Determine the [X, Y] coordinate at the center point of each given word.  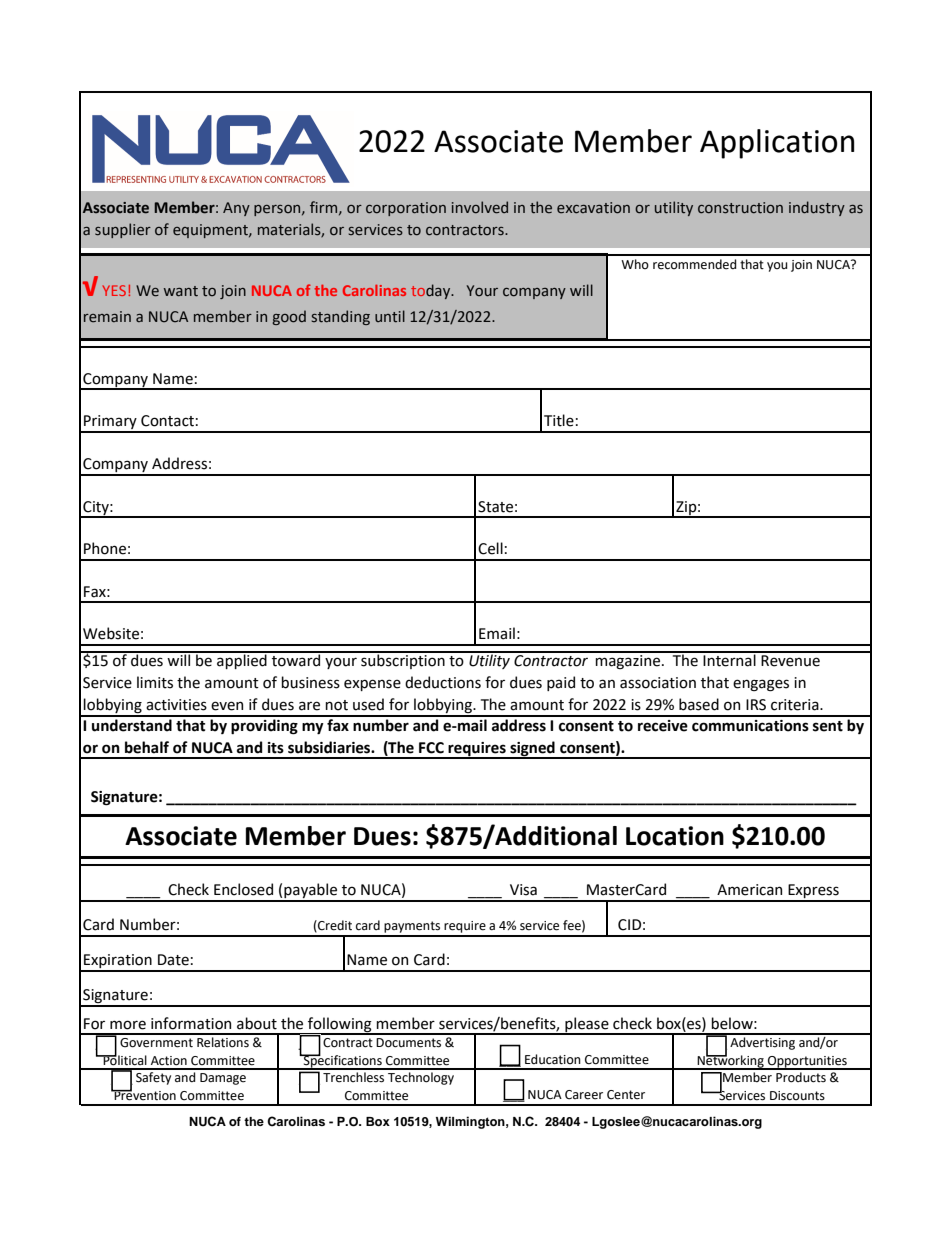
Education [553, 1059]
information [191, 1023]
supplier [123, 230]
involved [480, 207]
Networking [731, 1061]
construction [740, 208]
